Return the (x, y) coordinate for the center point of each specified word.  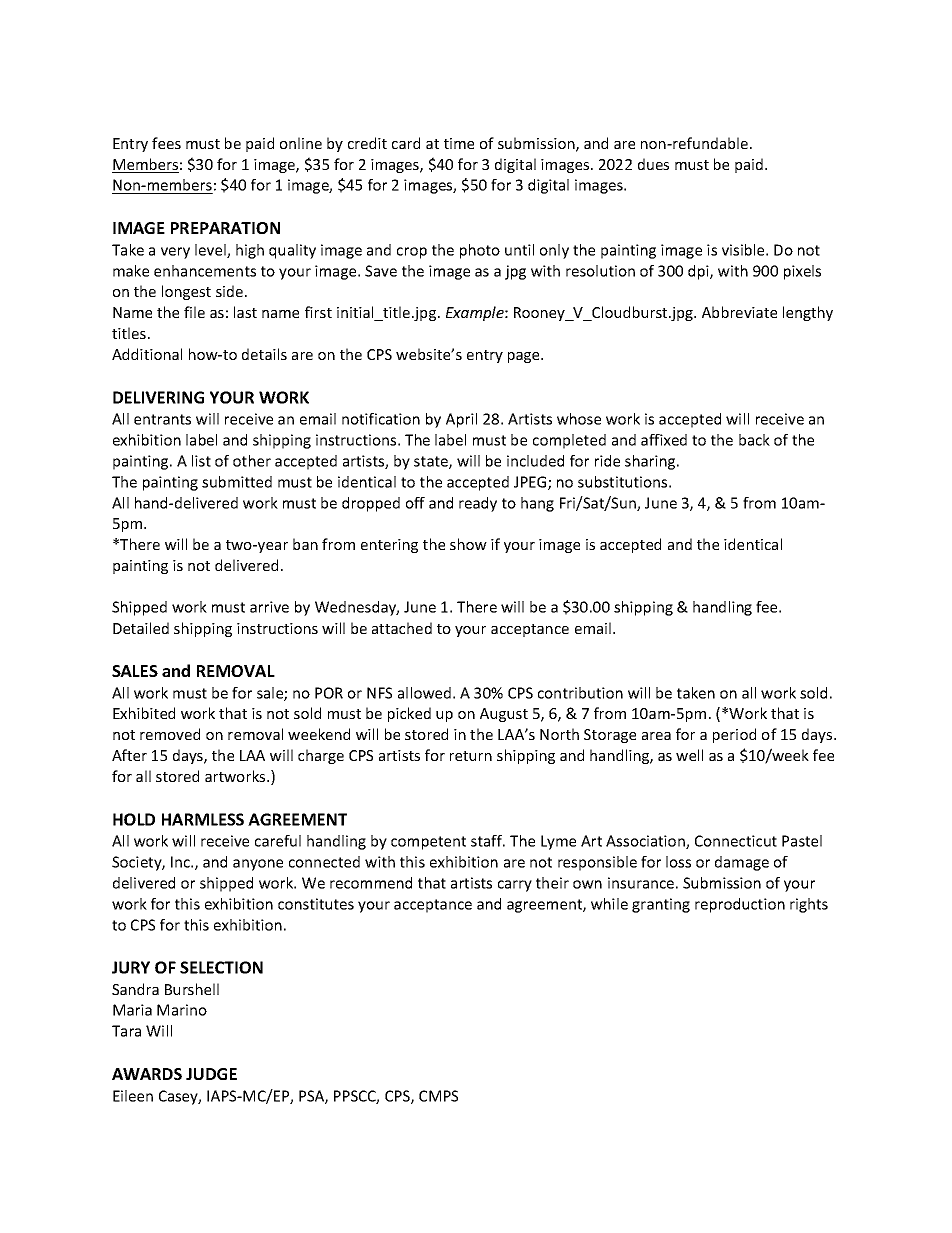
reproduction (740, 905)
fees (166, 143)
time (459, 143)
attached (402, 628)
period (734, 735)
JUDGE (211, 1074)
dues (653, 164)
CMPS (438, 1096)
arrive (269, 607)
